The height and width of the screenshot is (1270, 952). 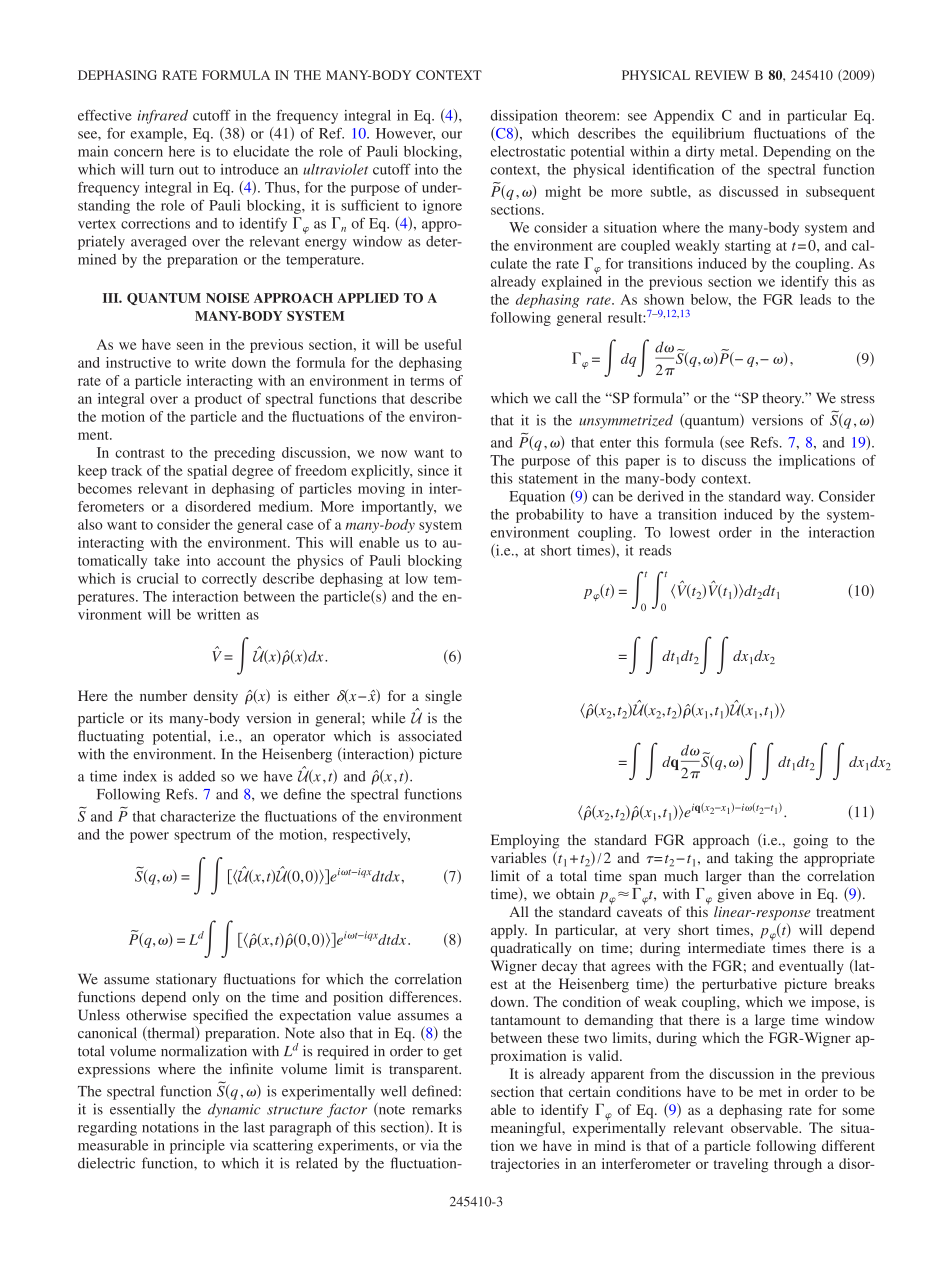 I want to click on seen, so click(x=190, y=346).
